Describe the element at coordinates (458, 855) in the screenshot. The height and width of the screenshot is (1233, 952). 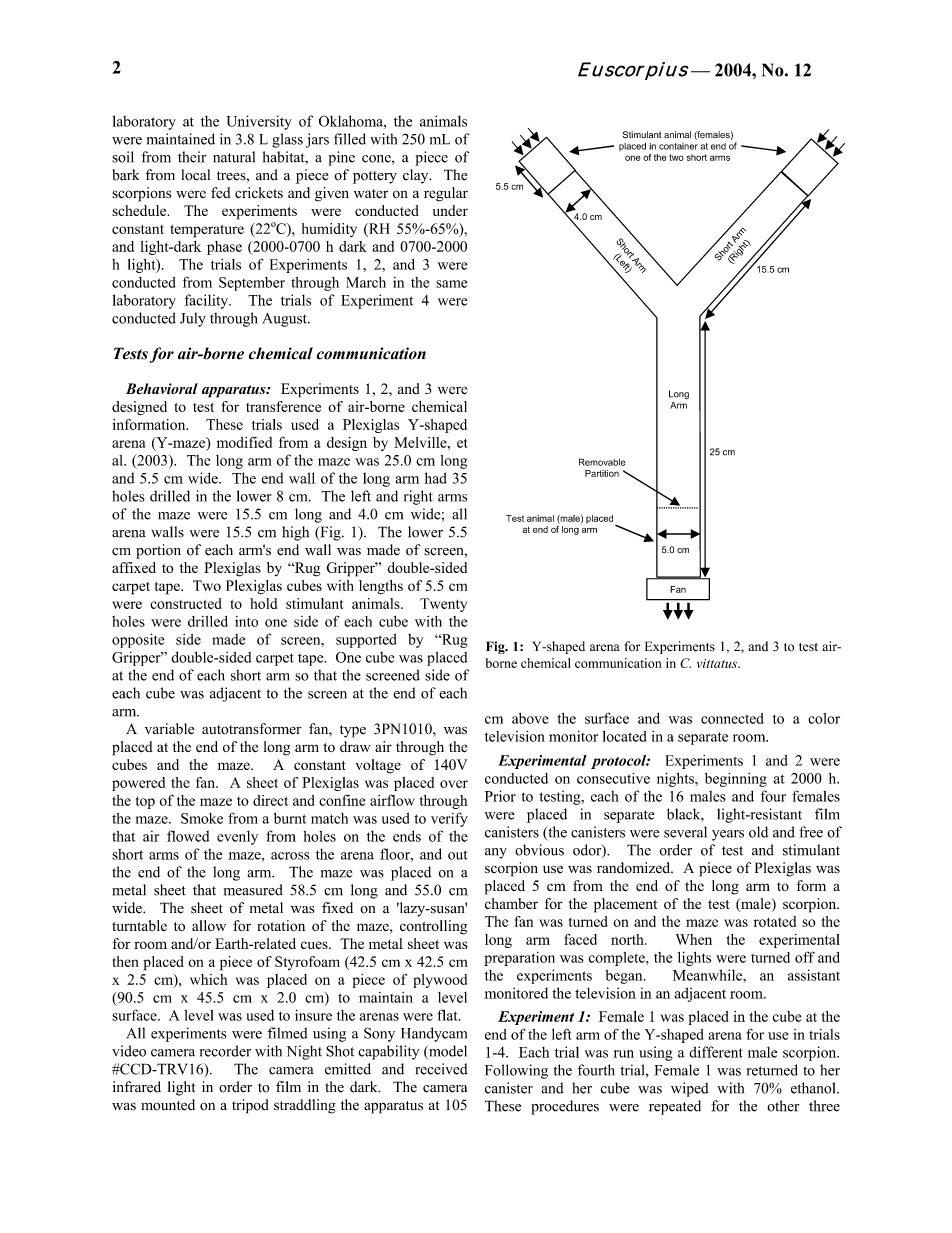
I see `out` at that location.
